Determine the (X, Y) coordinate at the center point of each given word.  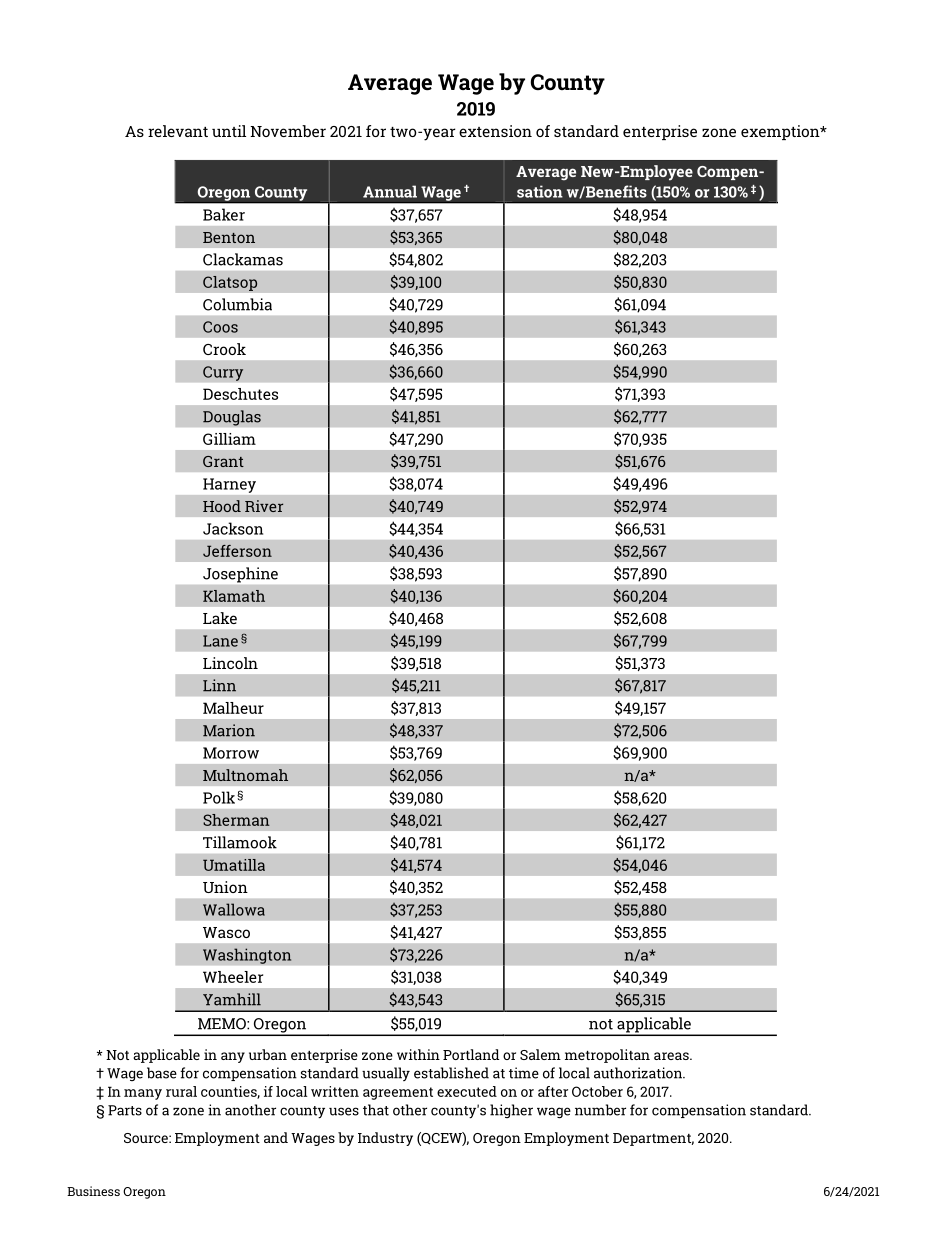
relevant (178, 131)
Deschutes (240, 394)
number (600, 1110)
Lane (220, 641)
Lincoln (230, 663)
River (264, 506)
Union (225, 887)
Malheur (233, 708)
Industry (385, 1139)
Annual (390, 191)
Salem (540, 1054)
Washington (247, 956)
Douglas (232, 418)
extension (495, 131)
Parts (125, 1110)
